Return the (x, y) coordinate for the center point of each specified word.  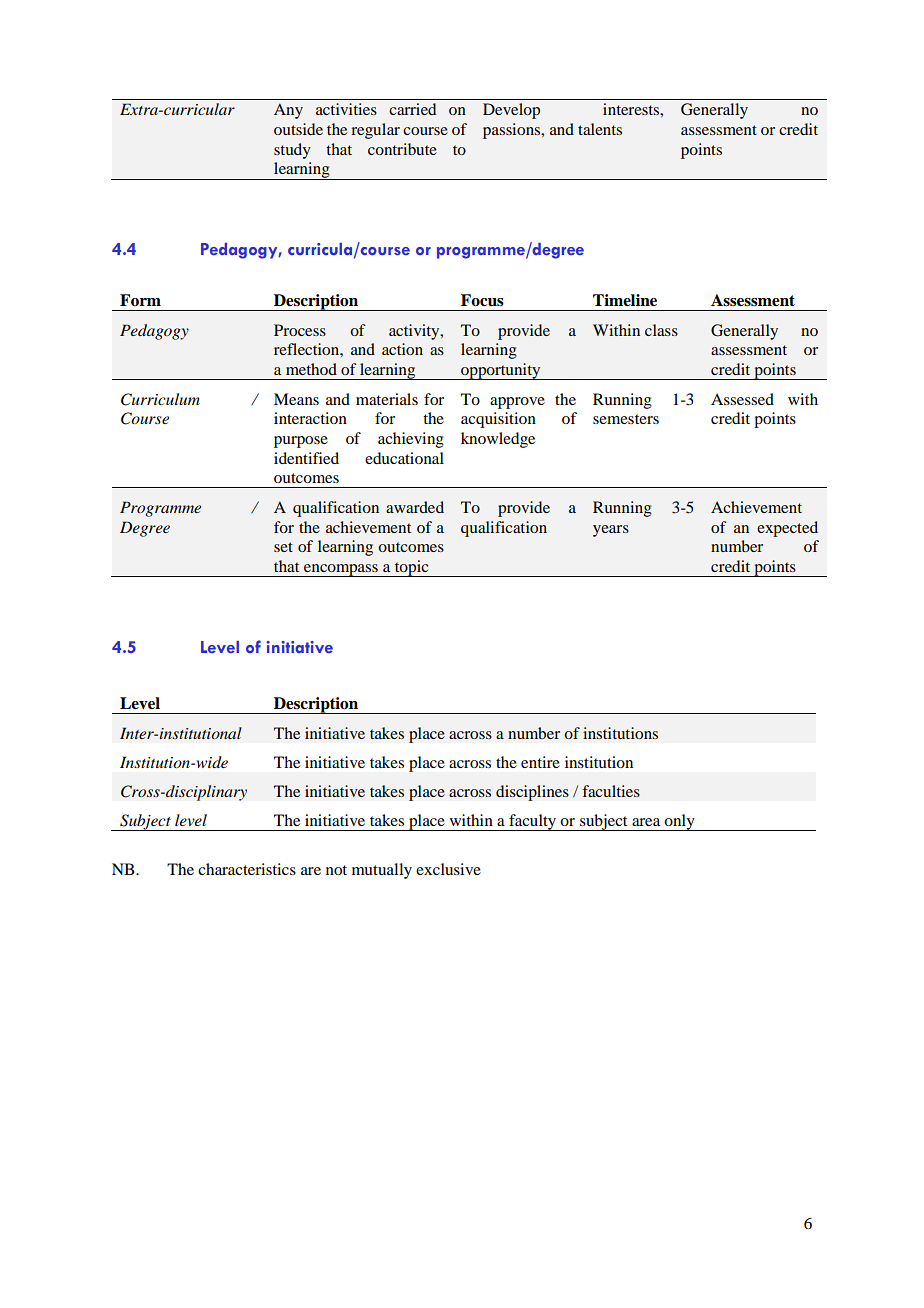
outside (298, 129)
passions (513, 131)
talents (600, 129)
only (680, 822)
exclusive (448, 869)
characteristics (247, 869)
